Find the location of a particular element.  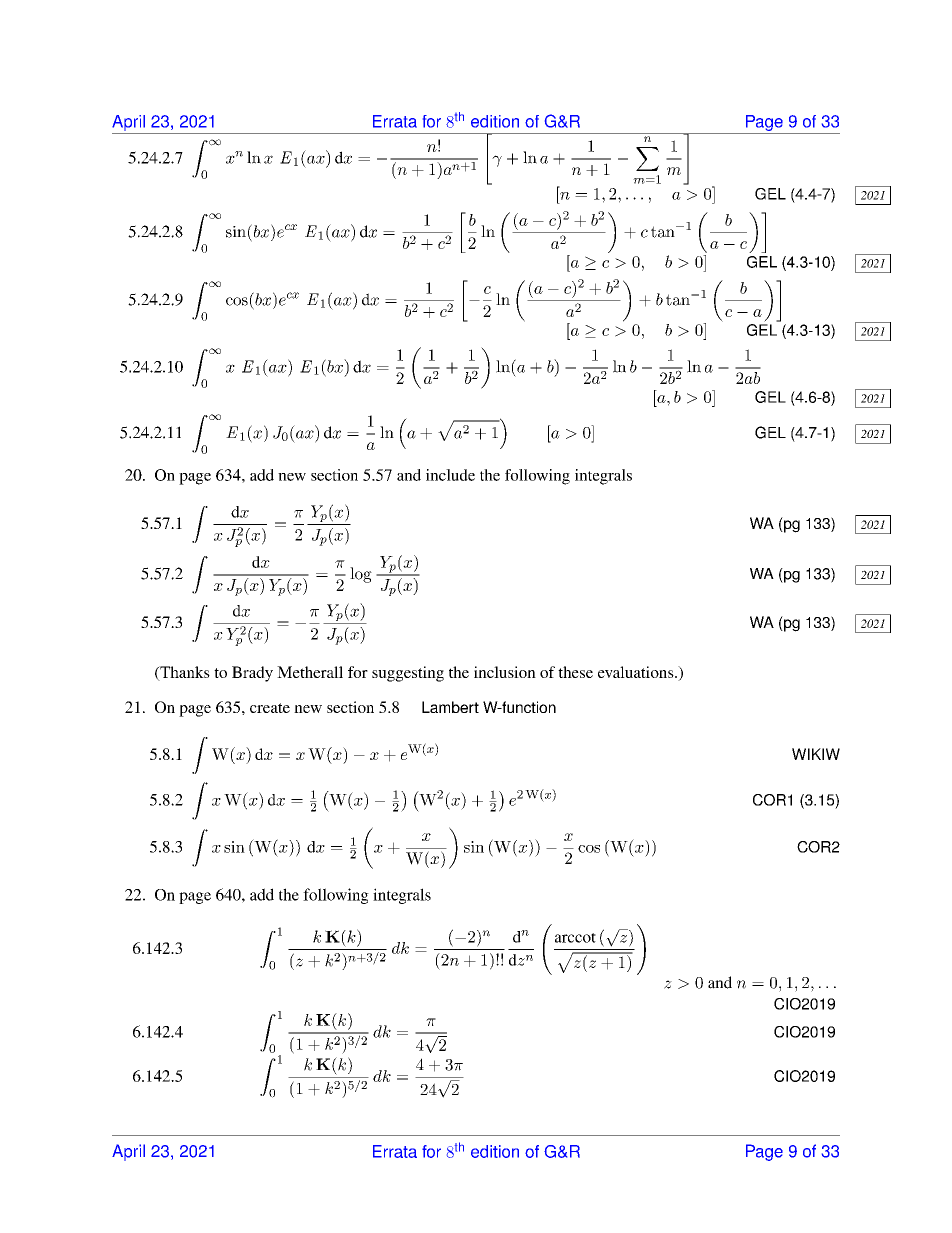

include is located at coordinates (450, 475).
